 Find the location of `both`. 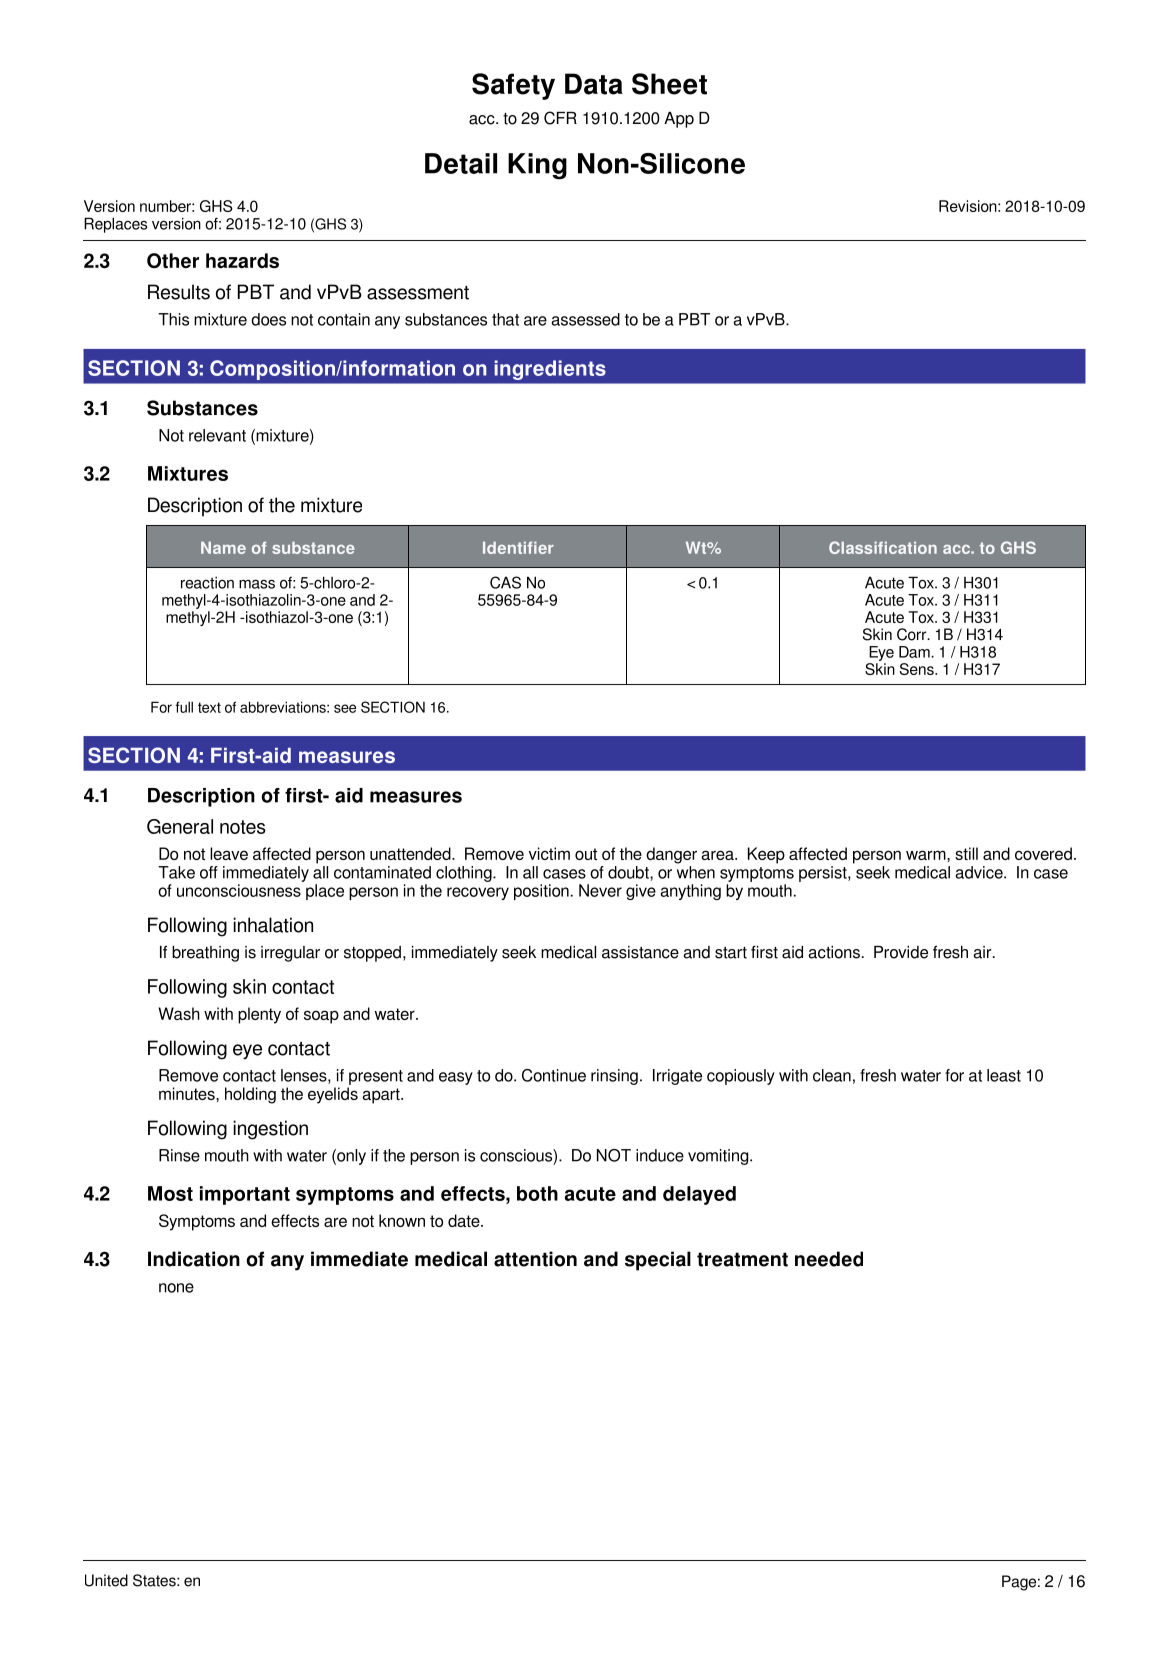

both is located at coordinates (537, 1193).
